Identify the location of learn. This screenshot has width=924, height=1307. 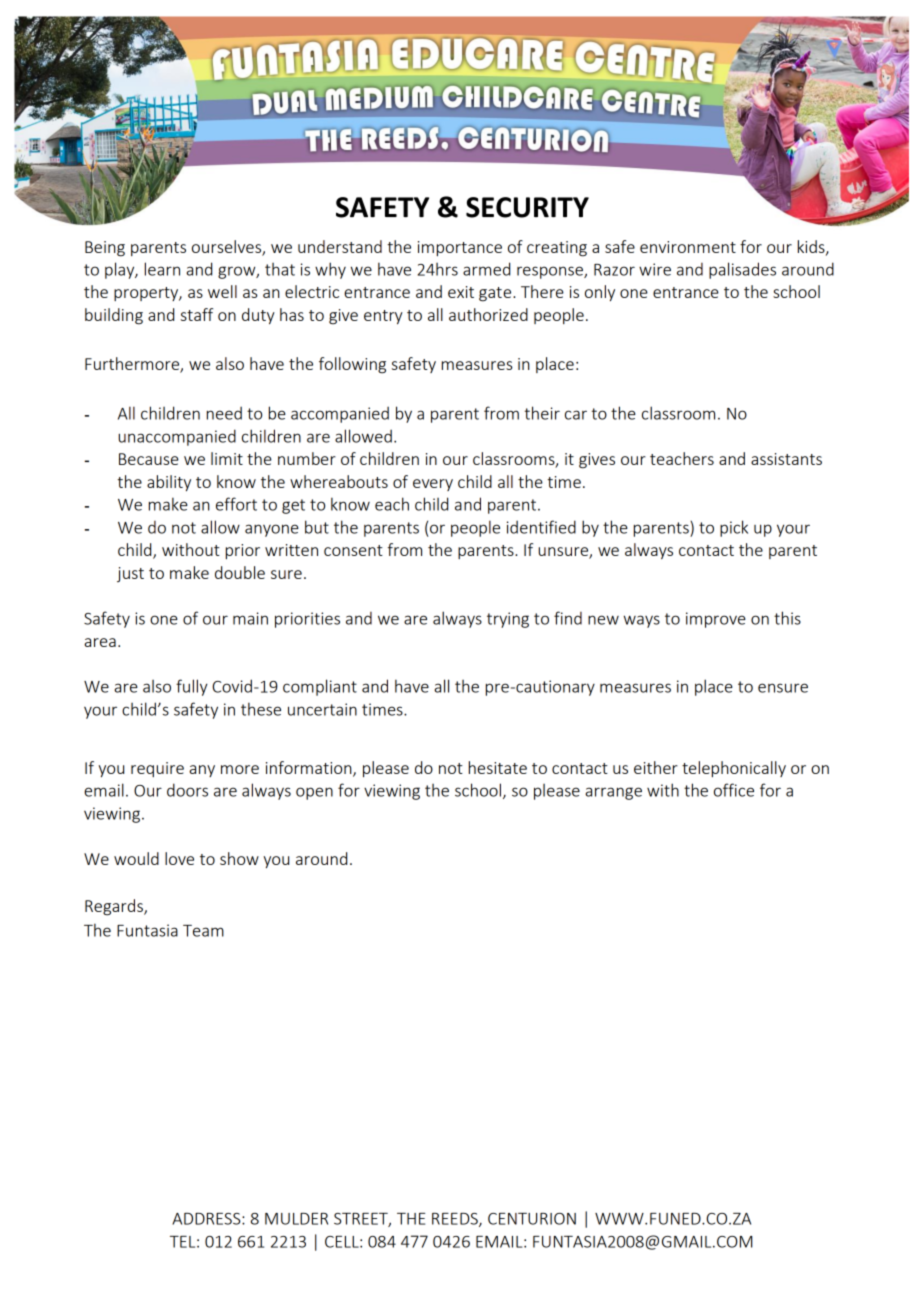
(162, 269).
